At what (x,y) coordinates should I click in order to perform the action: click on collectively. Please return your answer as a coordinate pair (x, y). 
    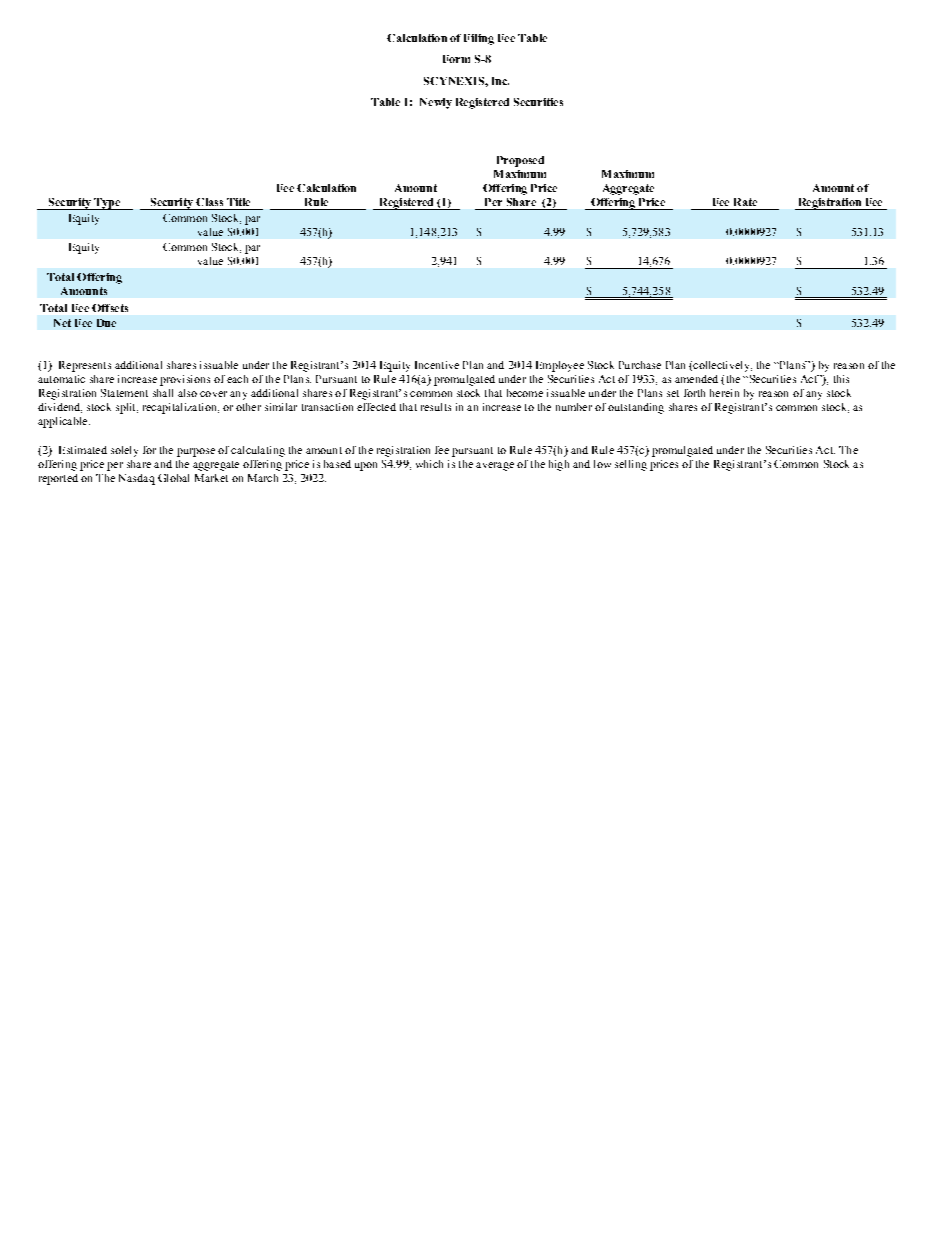
    Looking at the image, I should click on (721, 366).
